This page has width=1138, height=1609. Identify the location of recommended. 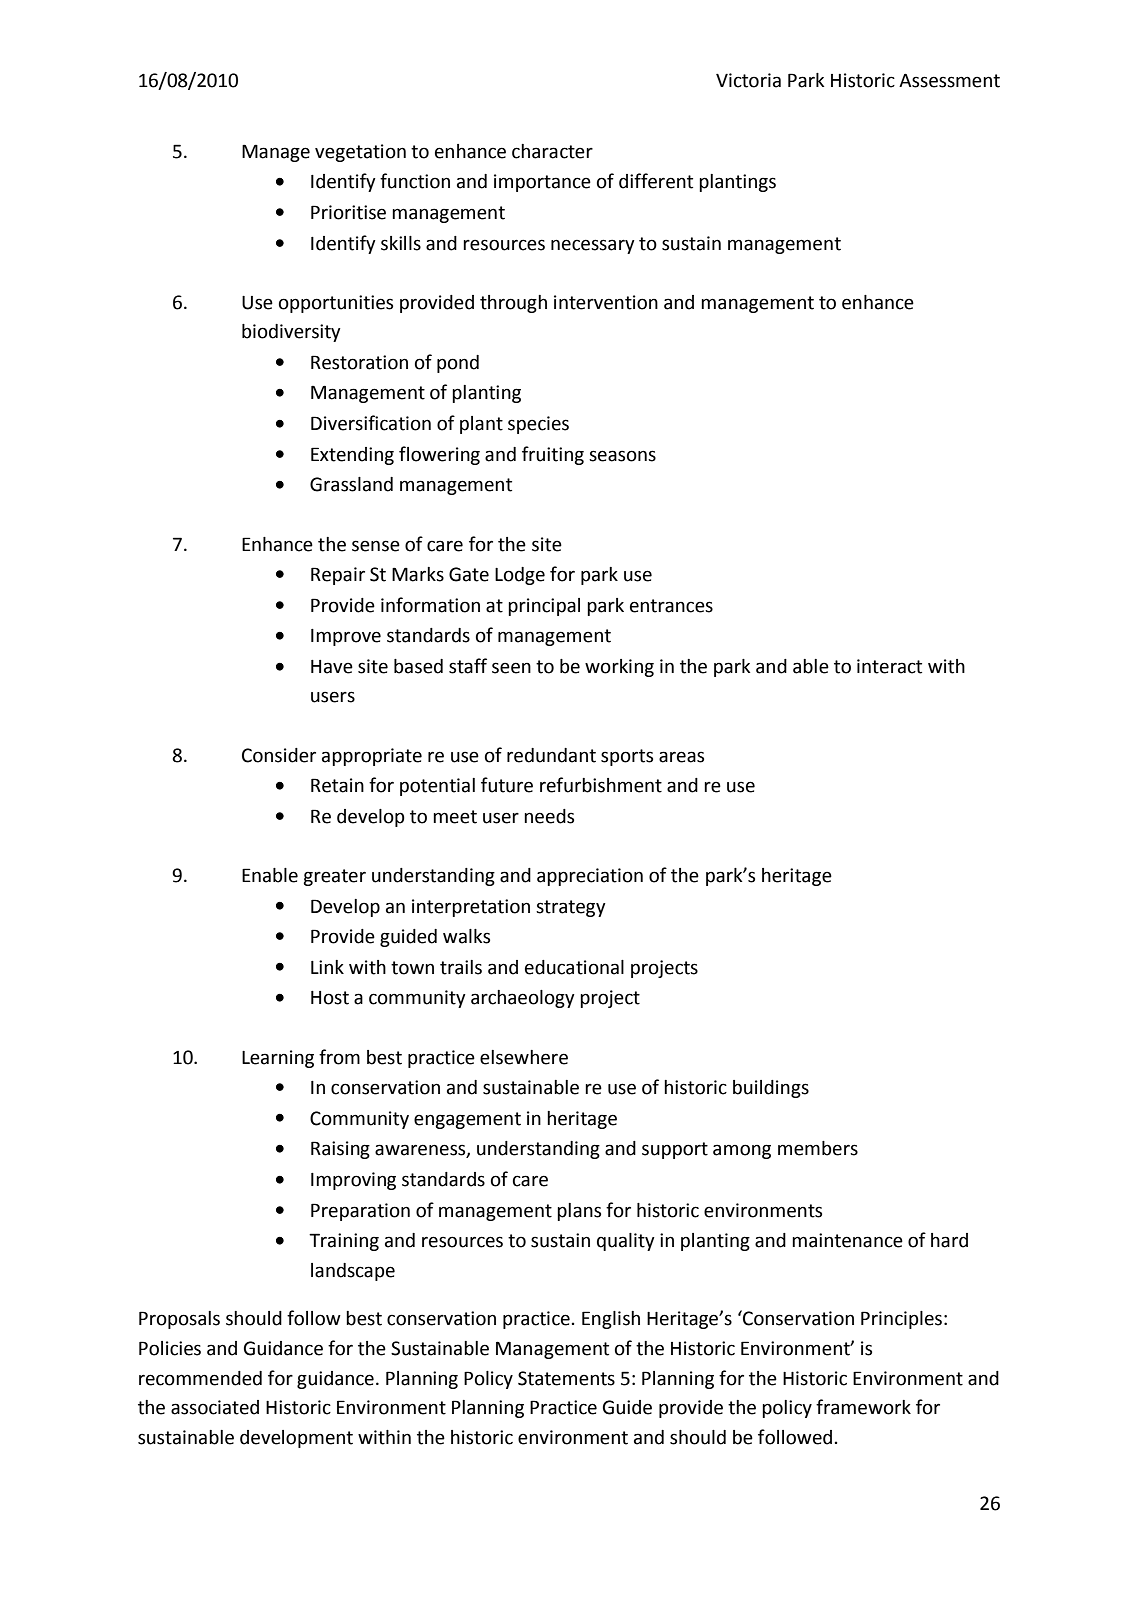
(200, 1378).
